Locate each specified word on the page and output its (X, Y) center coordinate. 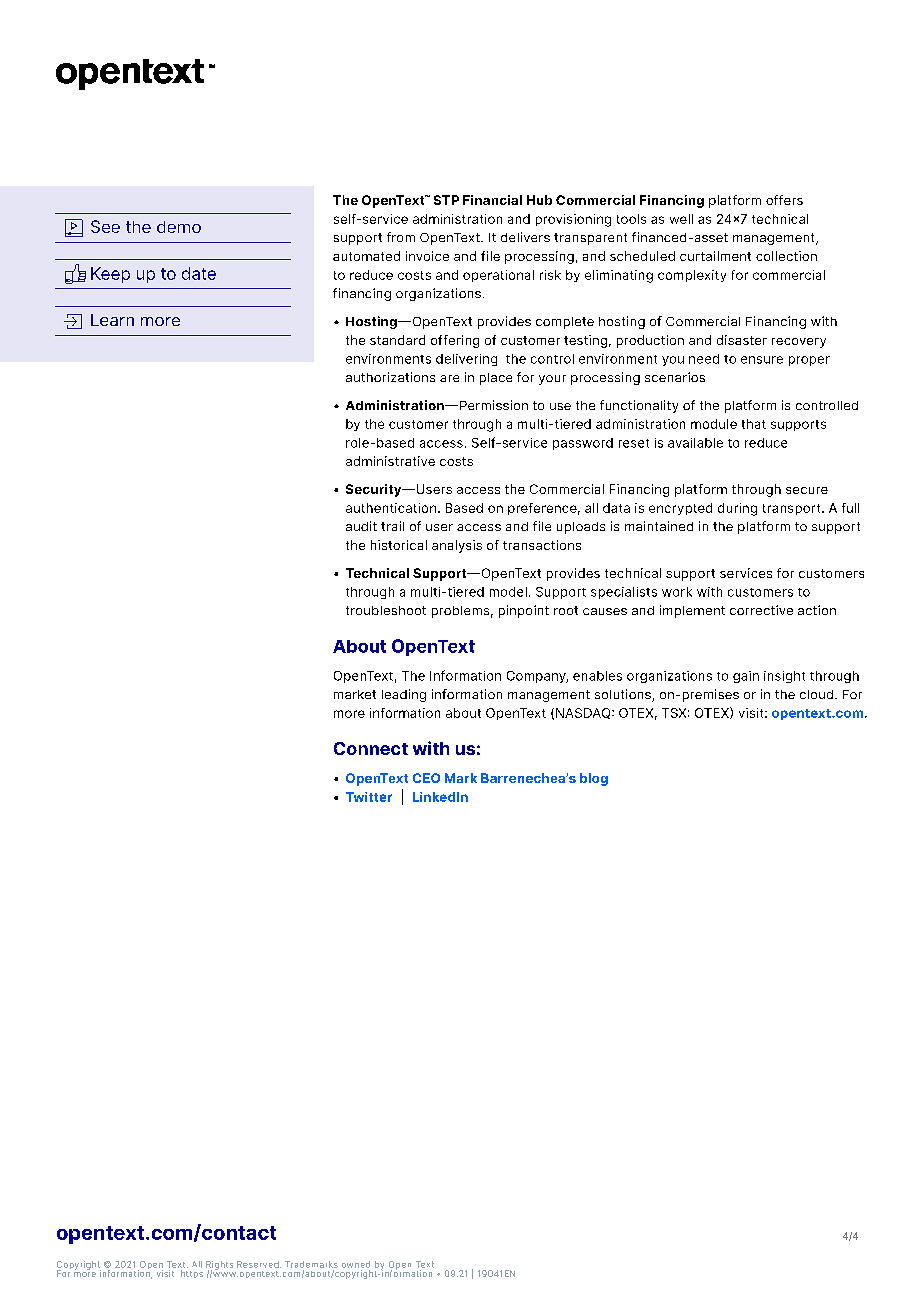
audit (361, 526)
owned (356, 1264)
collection (786, 256)
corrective (761, 610)
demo (179, 227)
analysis (457, 546)
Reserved (259, 1264)
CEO (426, 778)
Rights (219, 1266)
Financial (492, 200)
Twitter (369, 797)
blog (594, 779)
